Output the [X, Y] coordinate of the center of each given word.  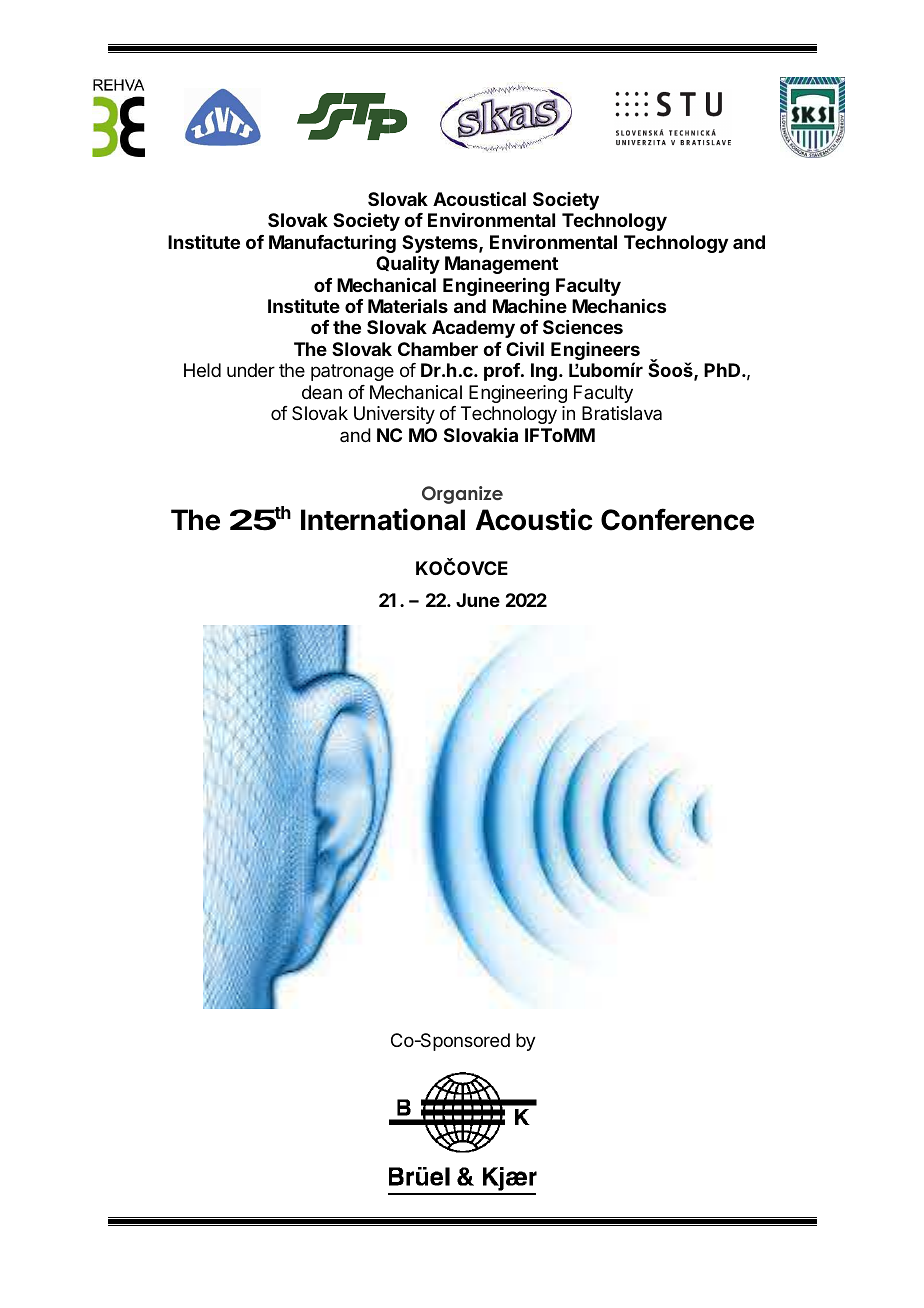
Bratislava [622, 413]
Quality [408, 265]
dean [322, 392]
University [394, 415]
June [478, 600]
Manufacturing [332, 244]
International [383, 519]
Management [501, 265]
